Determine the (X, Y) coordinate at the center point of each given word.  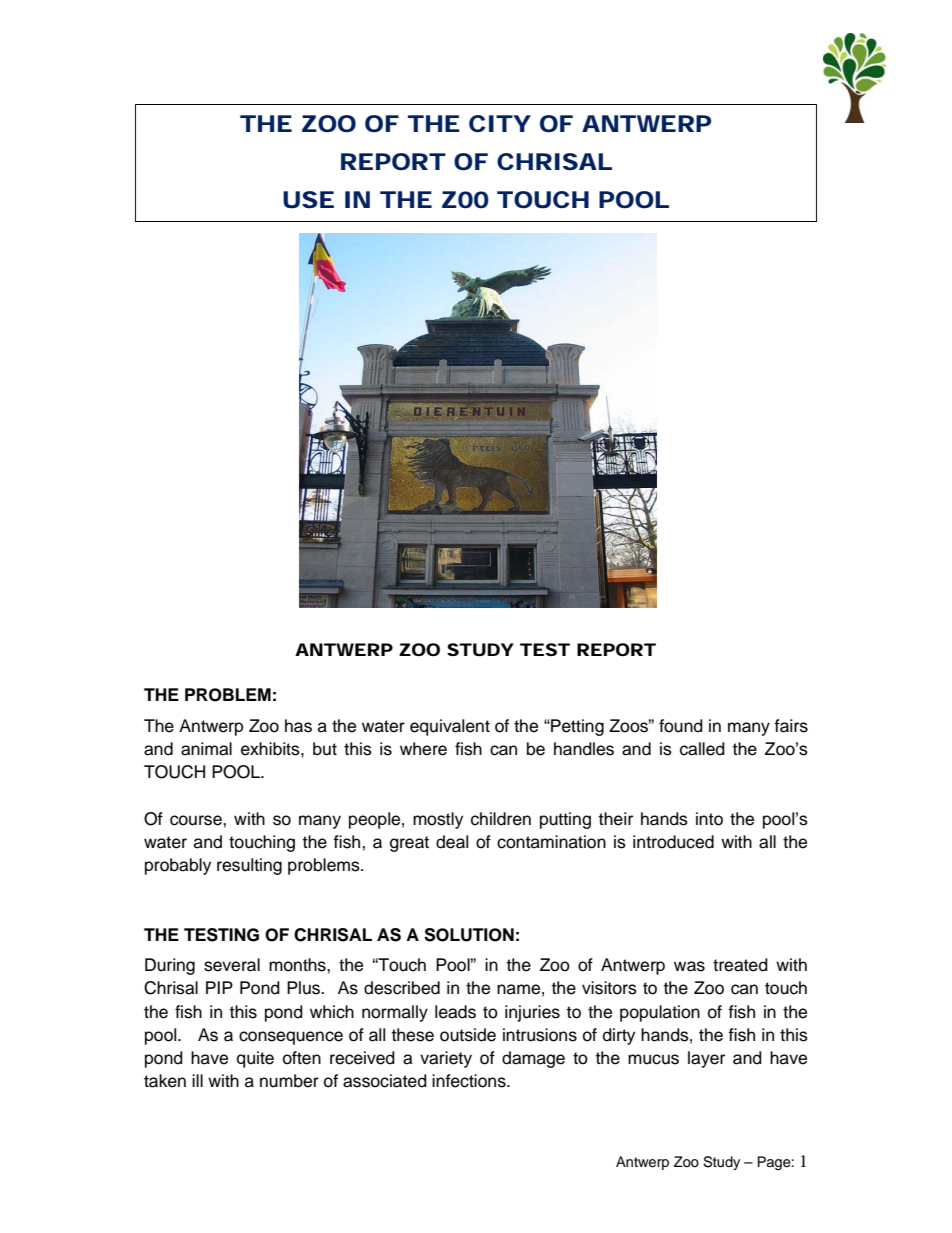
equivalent (450, 727)
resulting (249, 866)
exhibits (271, 749)
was (689, 966)
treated (740, 965)
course (197, 820)
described (402, 988)
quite (255, 1059)
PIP (219, 987)
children (501, 819)
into (709, 819)
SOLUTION (469, 935)
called (702, 749)
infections (470, 1081)
